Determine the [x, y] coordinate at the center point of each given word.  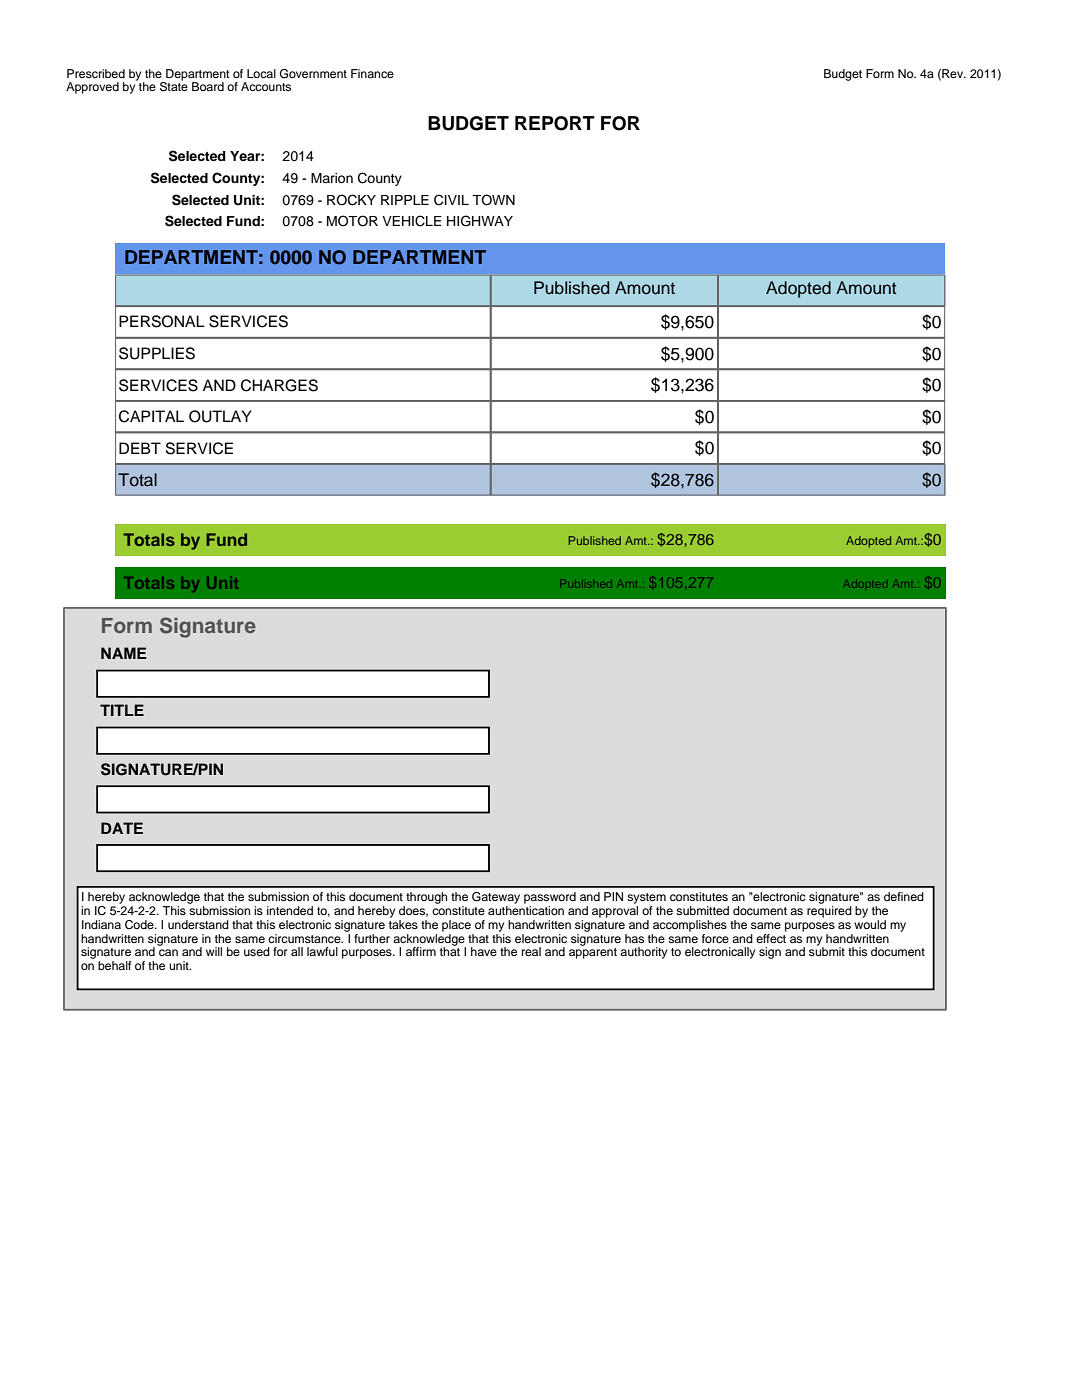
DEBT [140, 448]
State [174, 86]
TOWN [493, 200]
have [484, 951]
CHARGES [279, 385]
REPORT [555, 123]
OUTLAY [220, 416]
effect [771, 937]
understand [198, 924]
